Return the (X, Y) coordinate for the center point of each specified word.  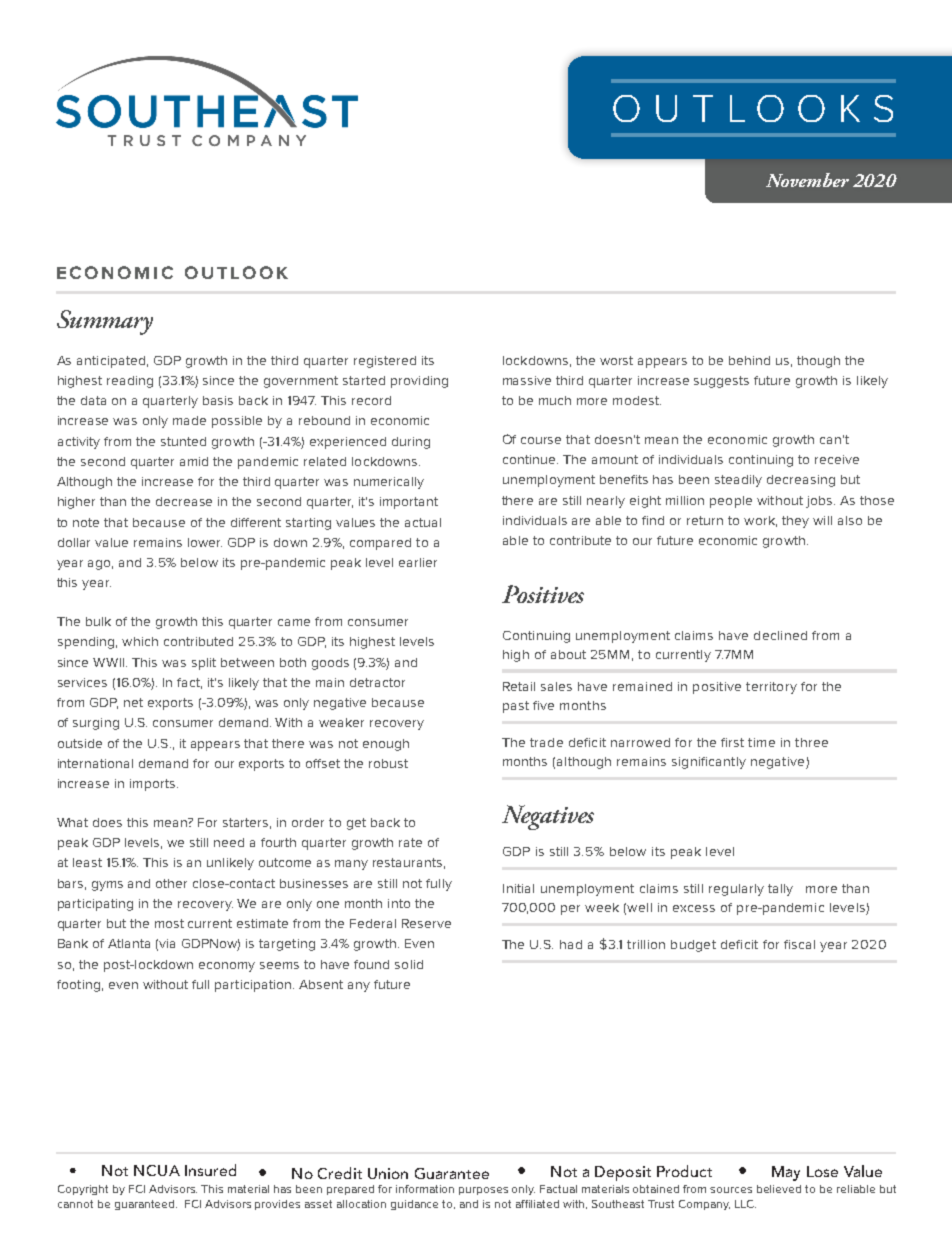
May (786, 1173)
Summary (105, 322)
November (807, 180)
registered (385, 362)
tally (780, 890)
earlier (418, 562)
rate (410, 842)
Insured (210, 1170)
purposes (483, 1191)
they (795, 522)
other (171, 883)
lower (205, 542)
